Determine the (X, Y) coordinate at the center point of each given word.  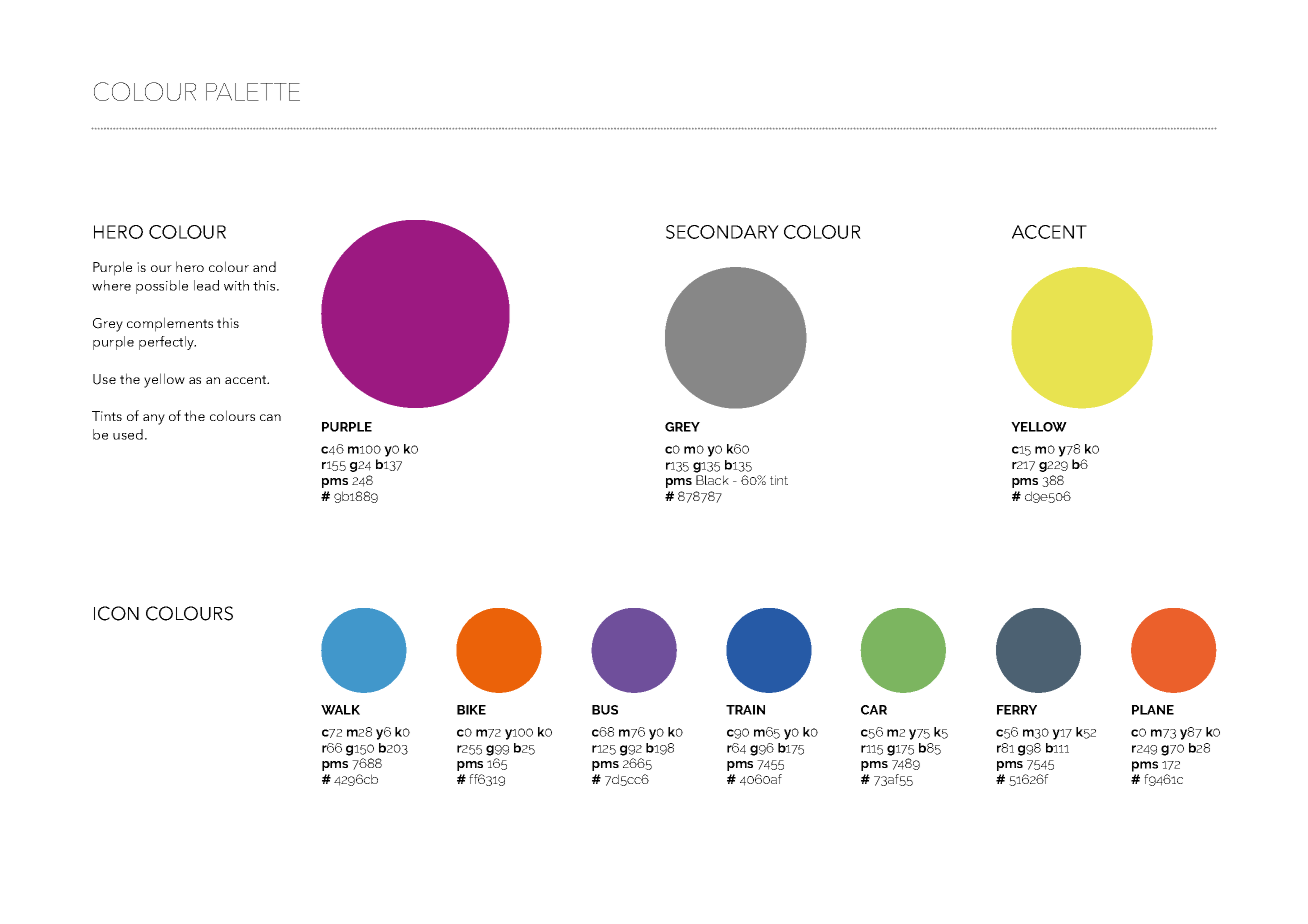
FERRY (1017, 710)
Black (712, 480)
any (154, 419)
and (264, 266)
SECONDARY (722, 232)
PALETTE (253, 92)
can (270, 417)
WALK (340, 710)
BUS (605, 710)
